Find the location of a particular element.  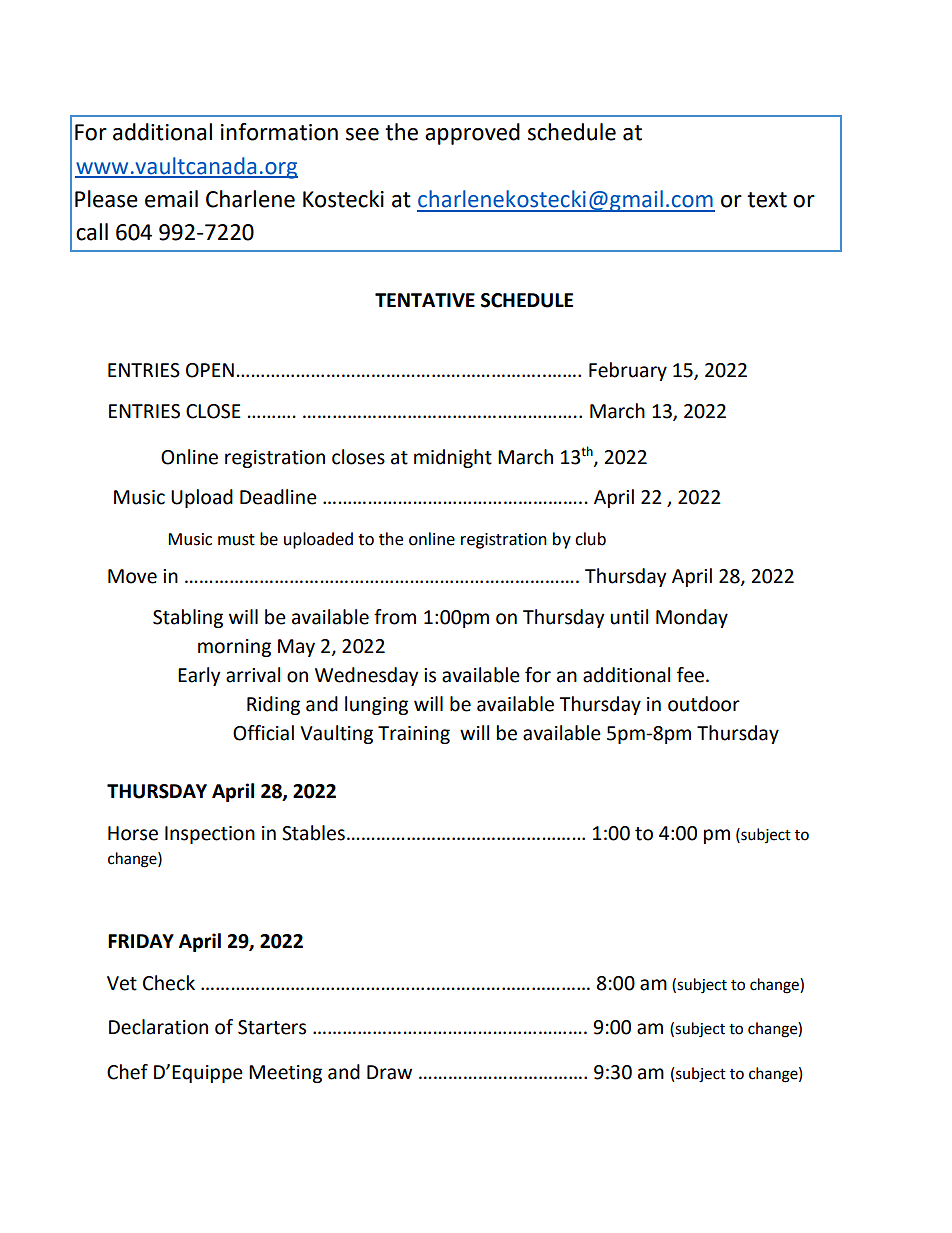

Meeting is located at coordinates (285, 1074).
